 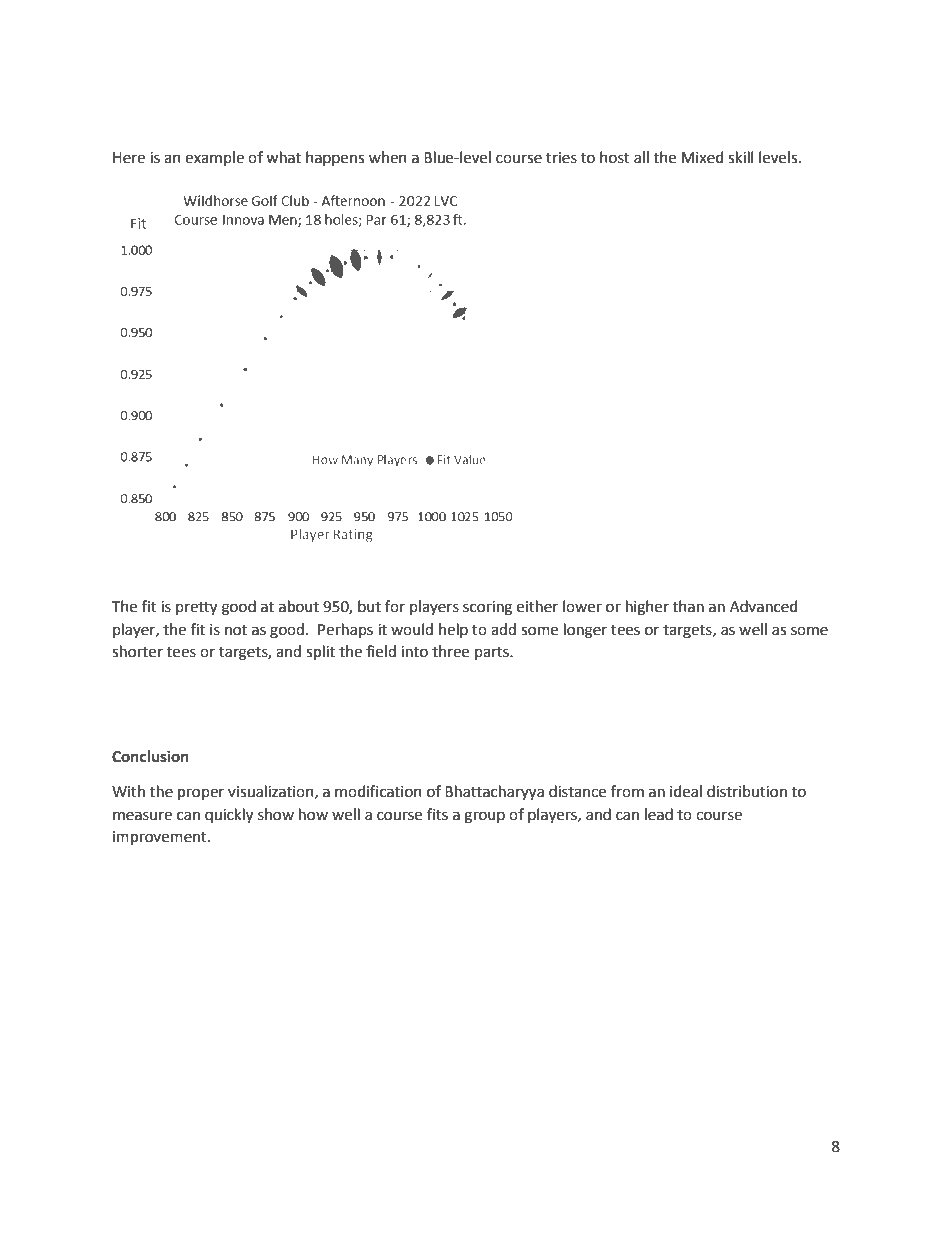 What do you see at coordinates (214, 158) in the image?
I see `example` at bounding box center [214, 158].
